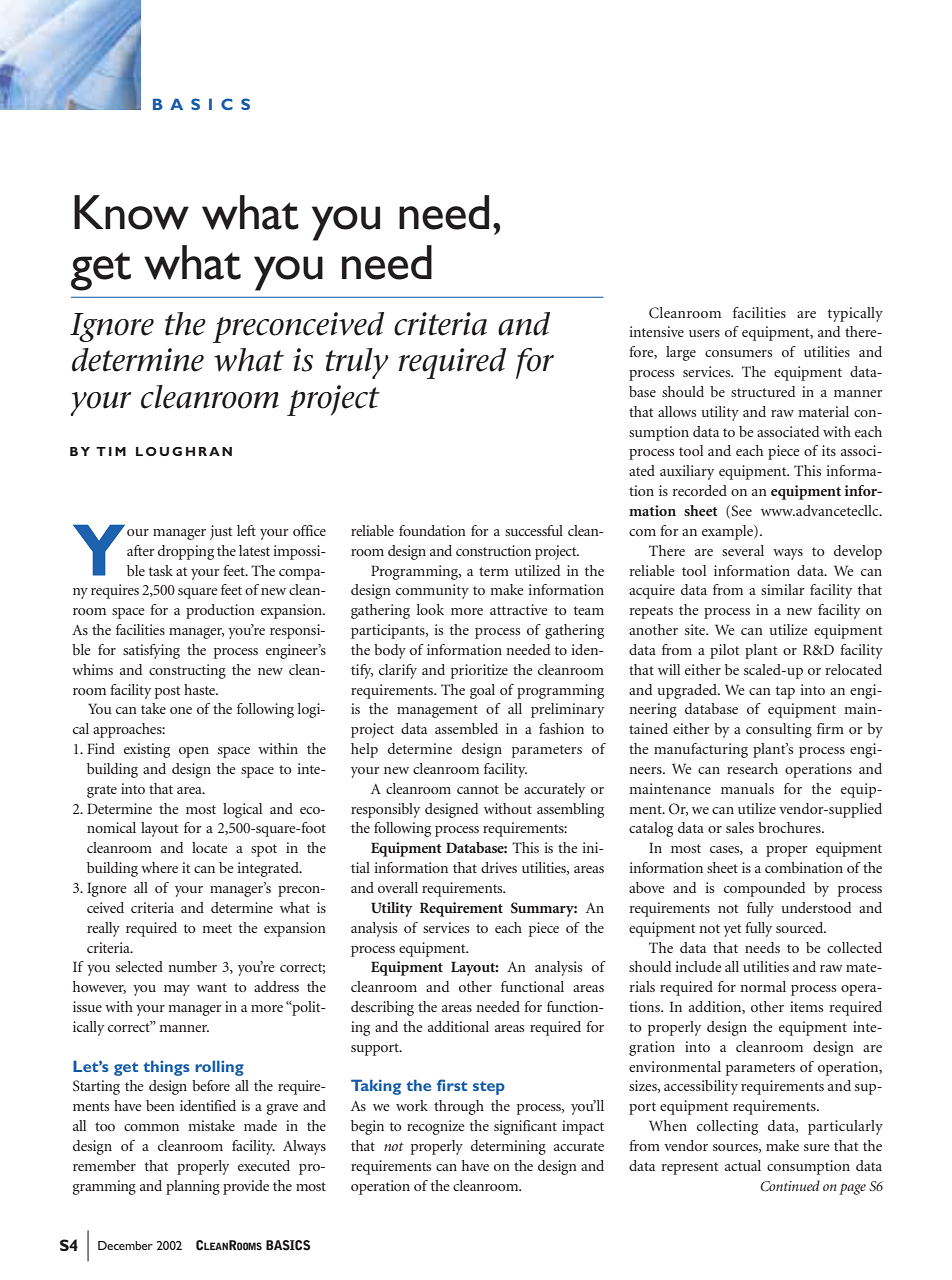  What do you see at coordinates (466, 728) in the page?
I see `assembled` at bounding box center [466, 728].
